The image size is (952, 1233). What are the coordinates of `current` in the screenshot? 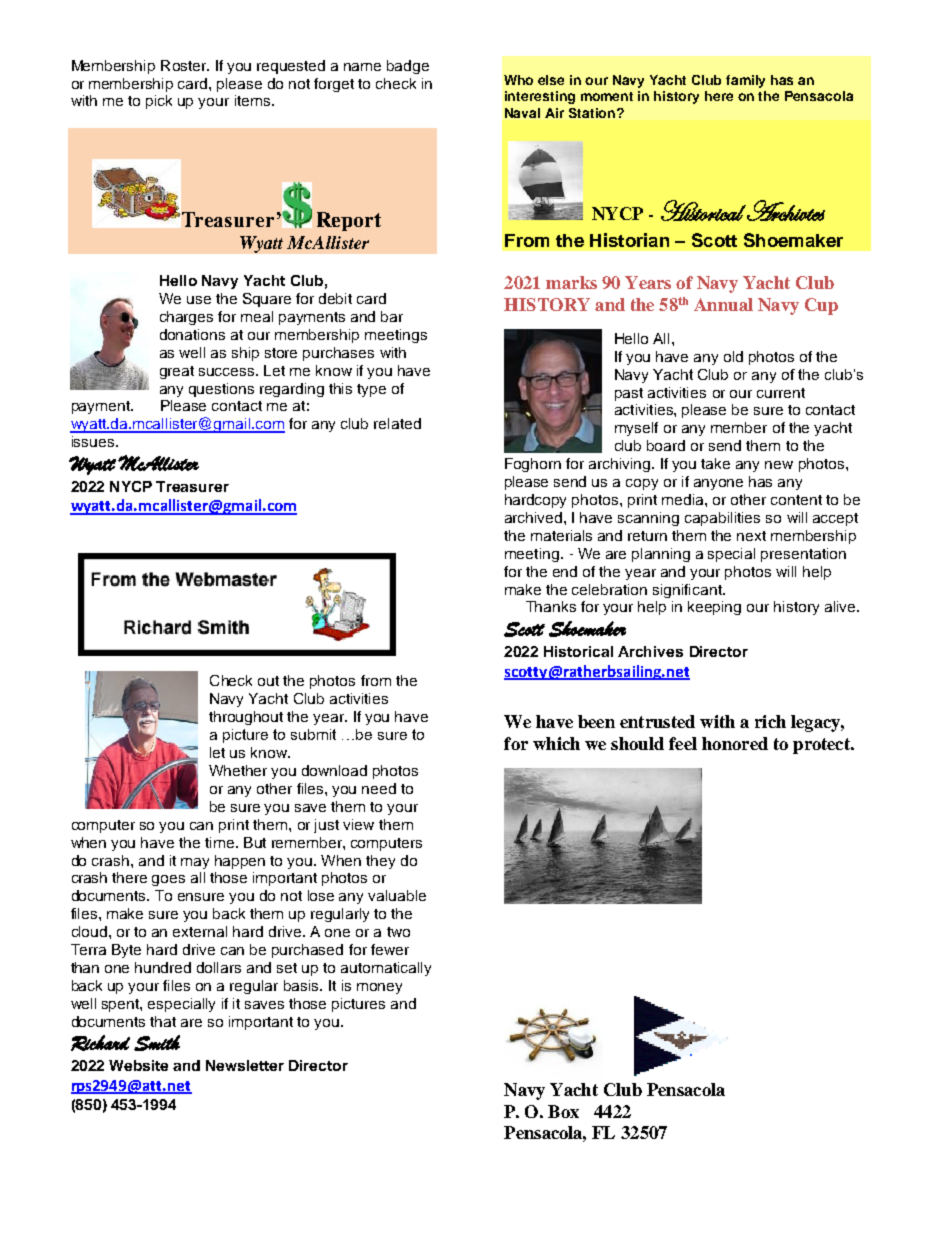 It's located at (781, 393).
